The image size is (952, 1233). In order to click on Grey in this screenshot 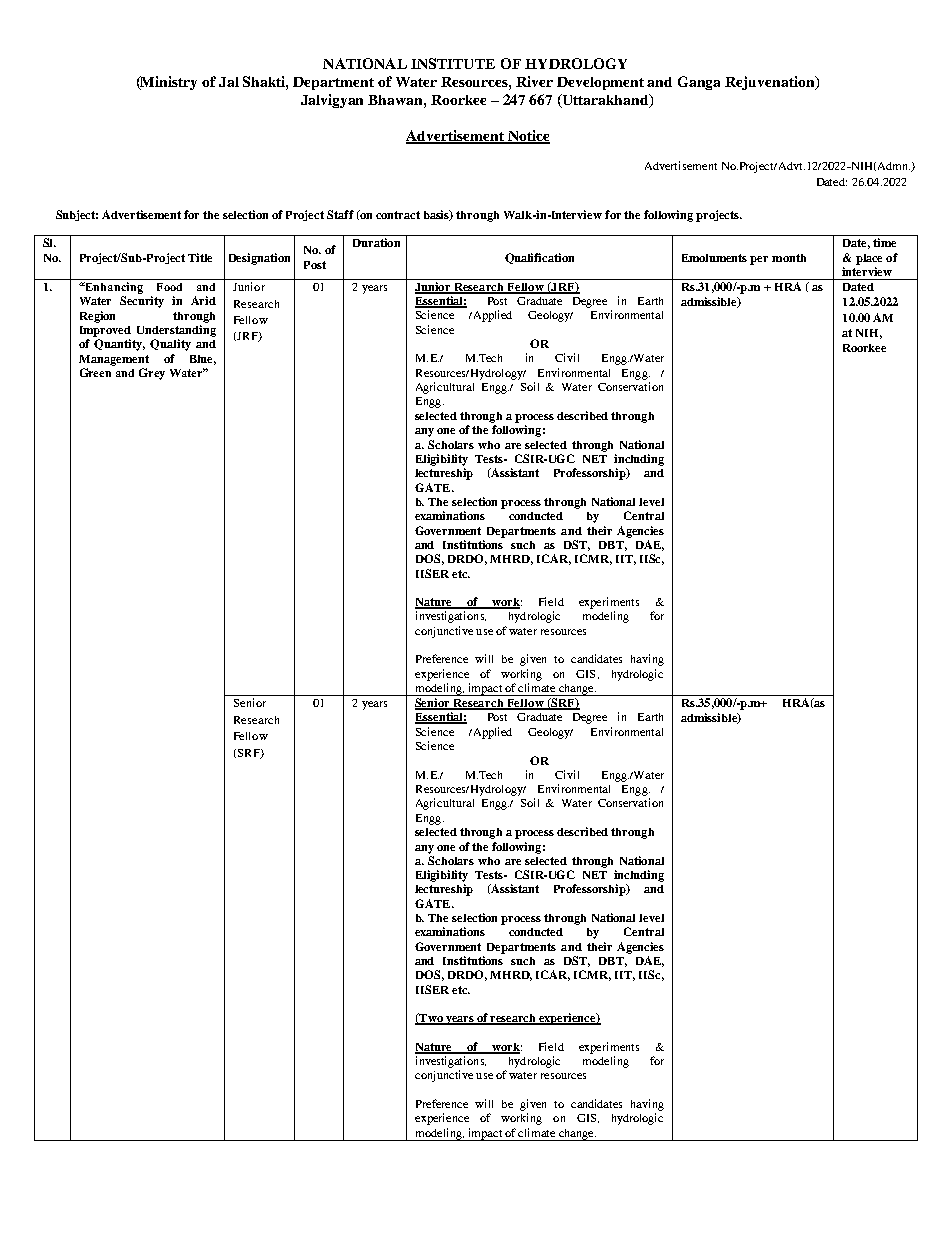, I will do `click(152, 374)`.
